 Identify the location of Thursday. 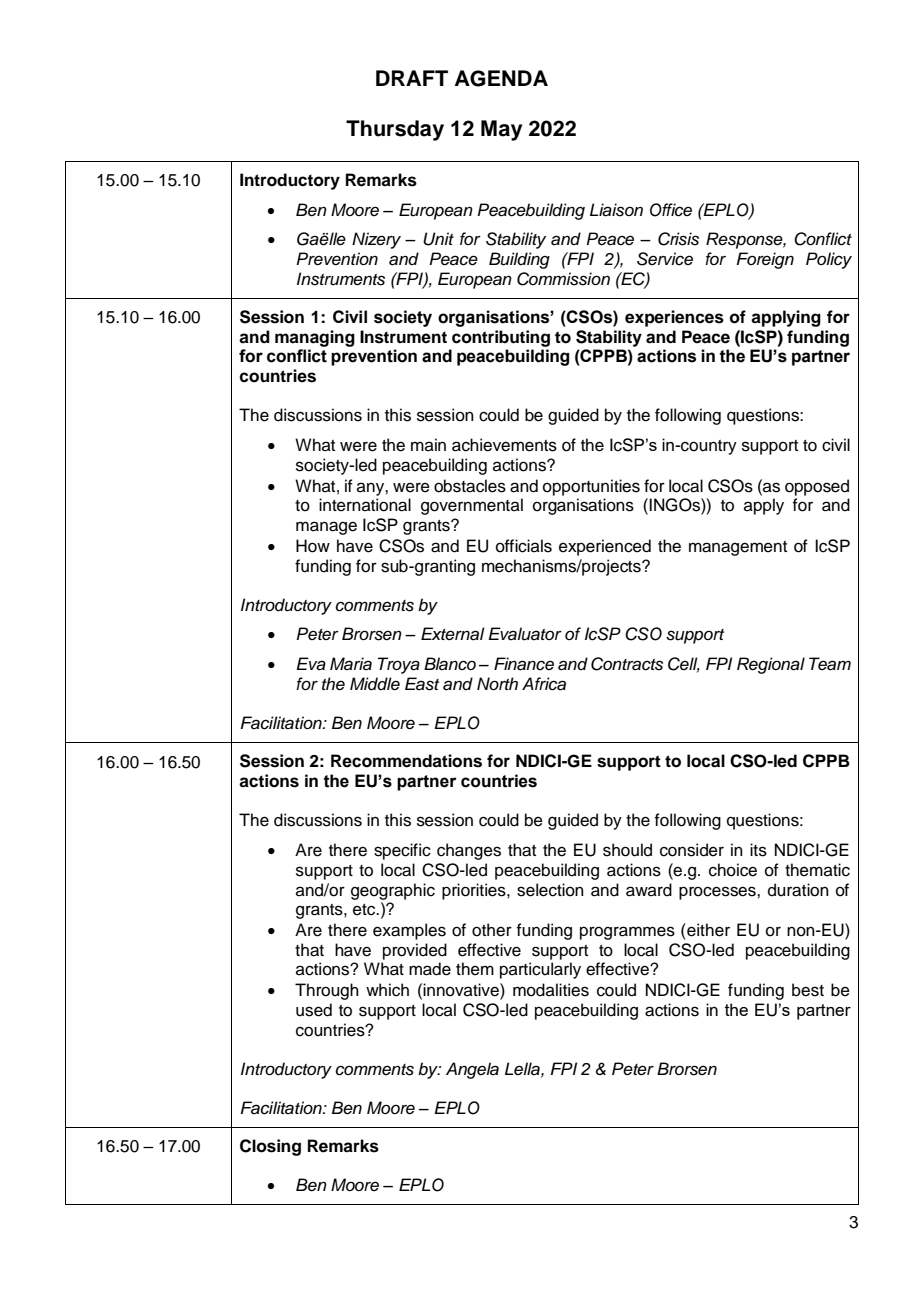
(395, 130).
